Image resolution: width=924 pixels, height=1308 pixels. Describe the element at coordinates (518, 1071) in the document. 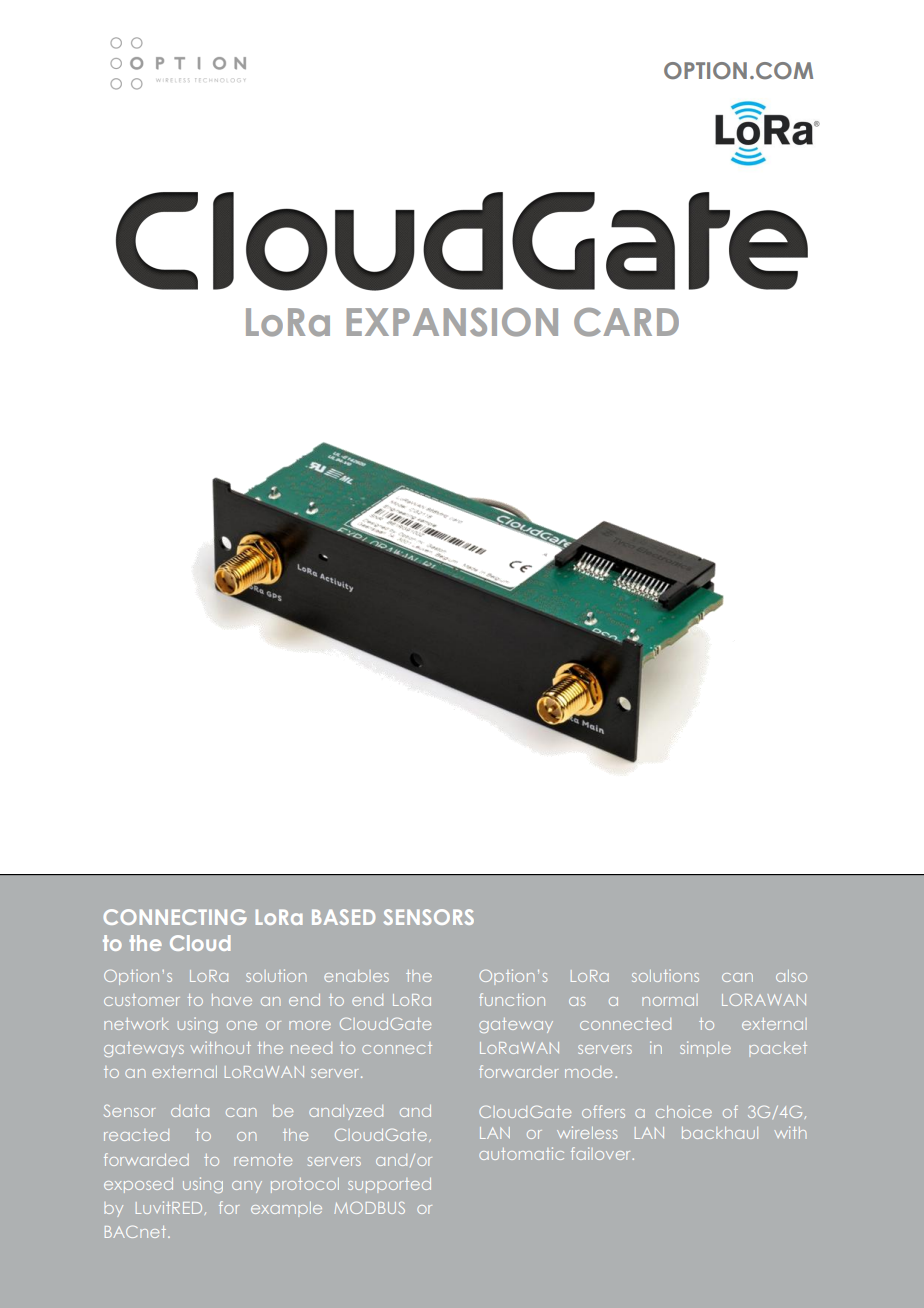

I see `forwarder` at that location.
